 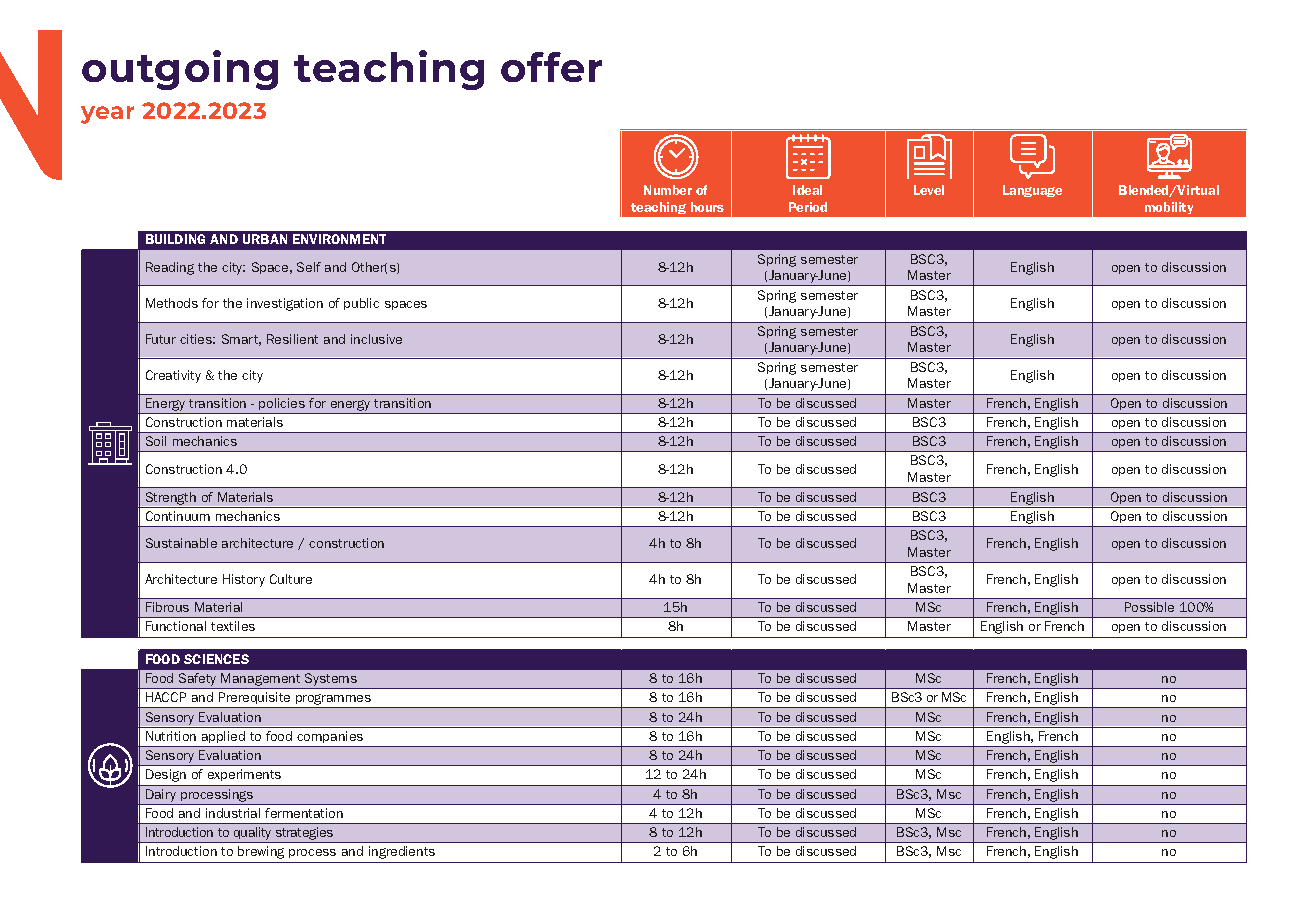 What do you see at coordinates (376, 339) in the screenshot?
I see `inclusive` at bounding box center [376, 339].
